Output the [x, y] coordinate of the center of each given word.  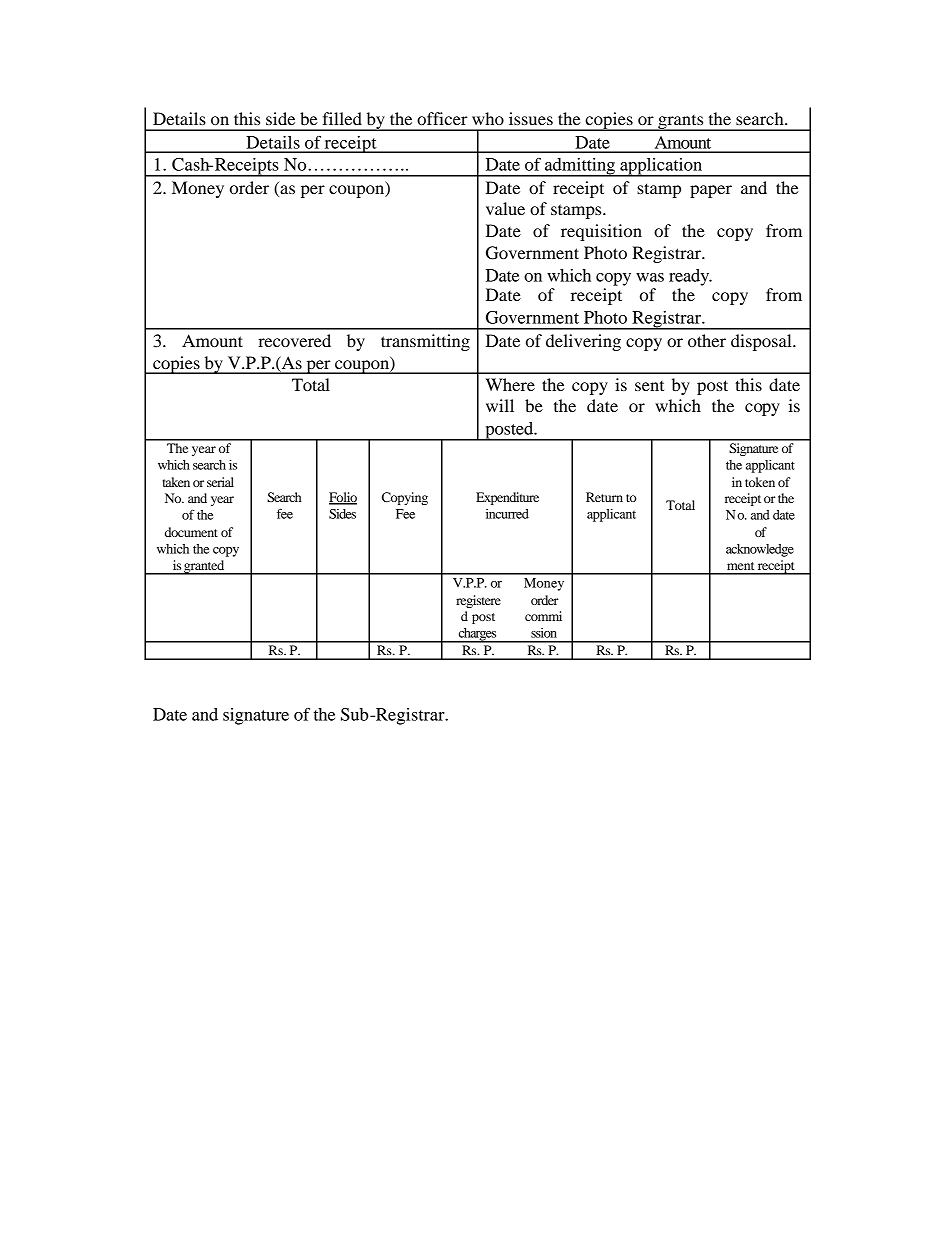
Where [510, 384]
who [488, 118]
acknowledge [760, 550]
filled [342, 118]
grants [681, 123]
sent [649, 386]
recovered [294, 340]
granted [204, 567]
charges [477, 635]
